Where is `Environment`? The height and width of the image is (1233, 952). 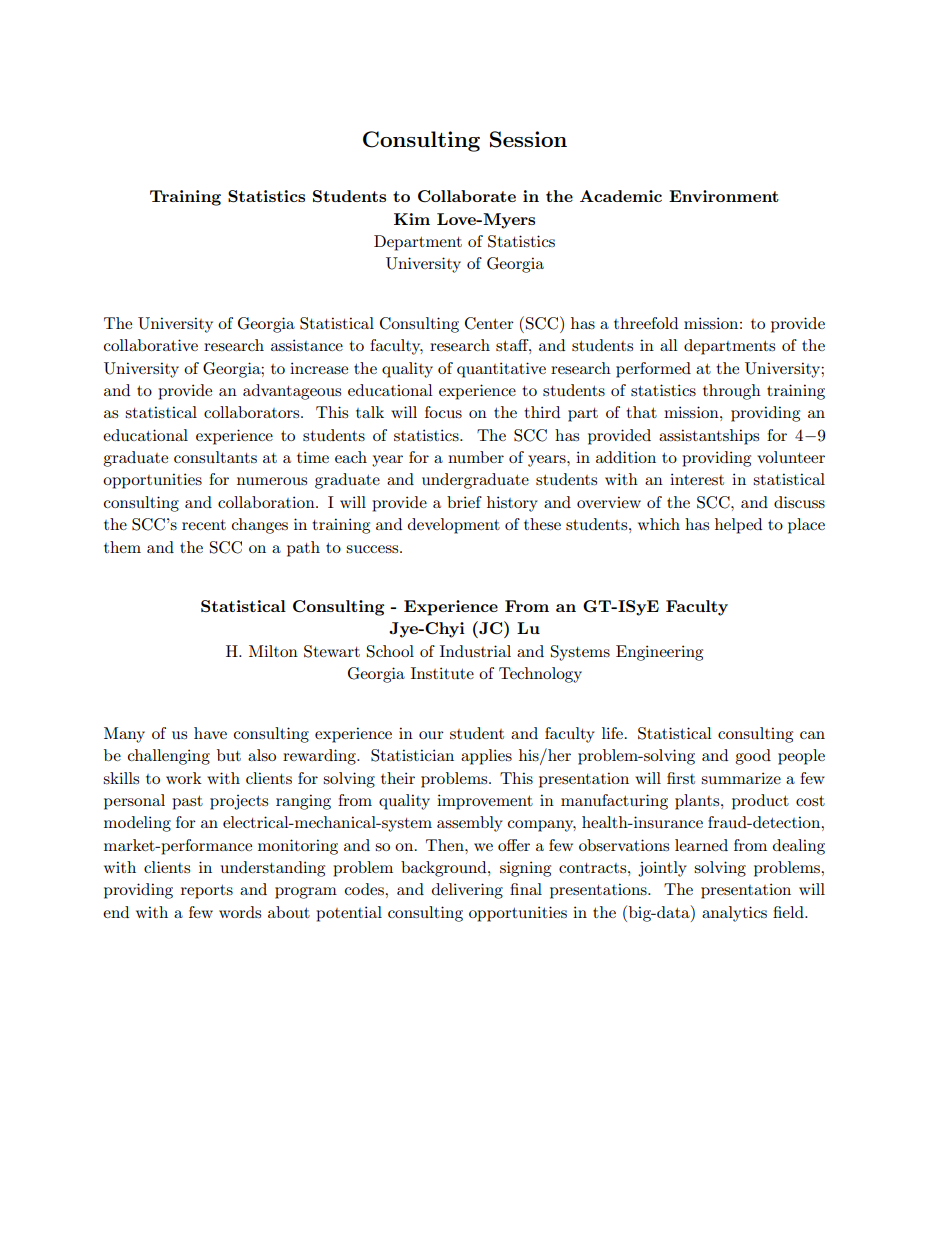 Environment is located at coordinates (724, 196).
